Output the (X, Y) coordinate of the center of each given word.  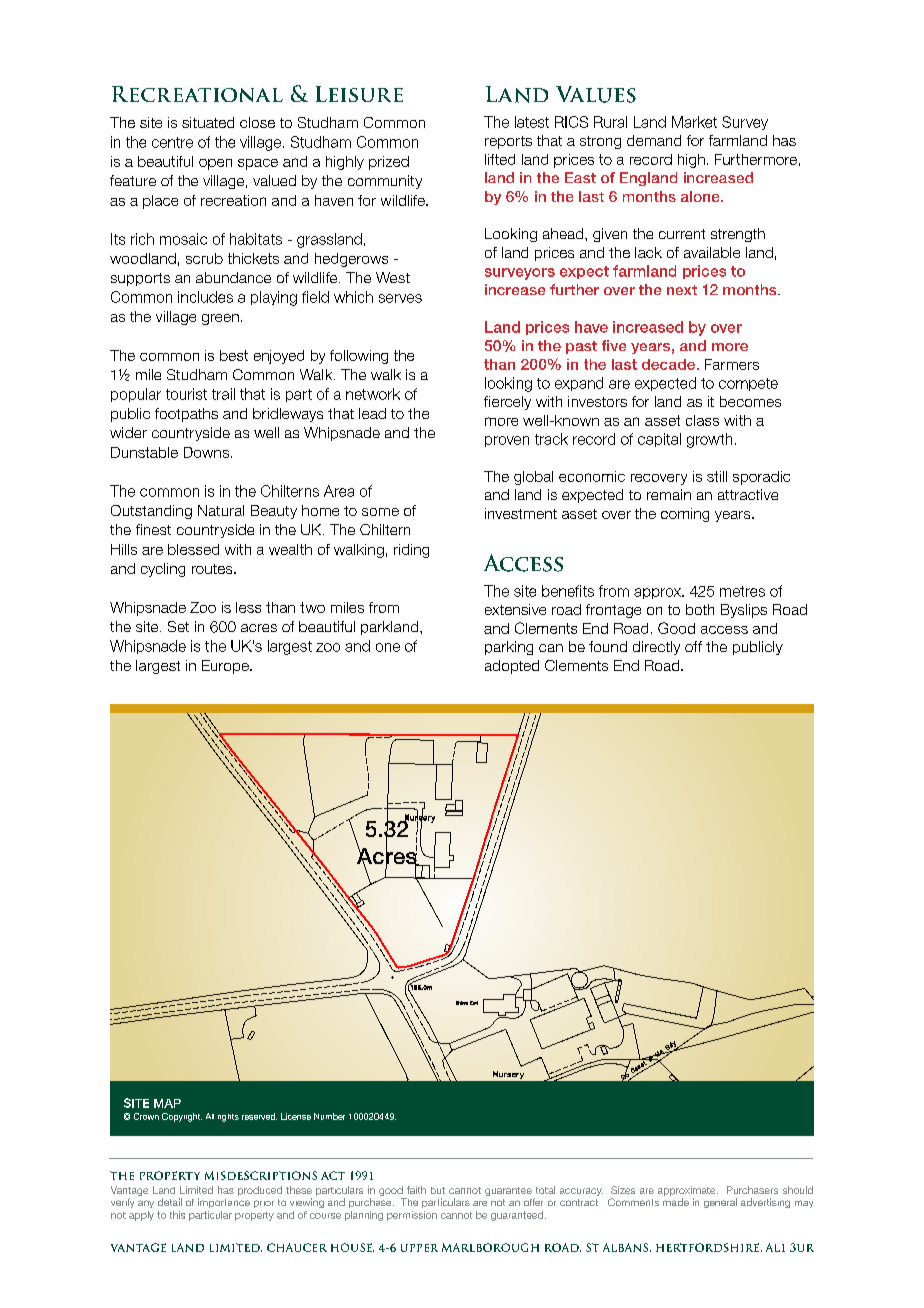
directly (656, 648)
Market (694, 122)
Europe (226, 667)
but (438, 1190)
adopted (512, 667)
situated (208, 122)
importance (224, 1203)
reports (508, 142)
